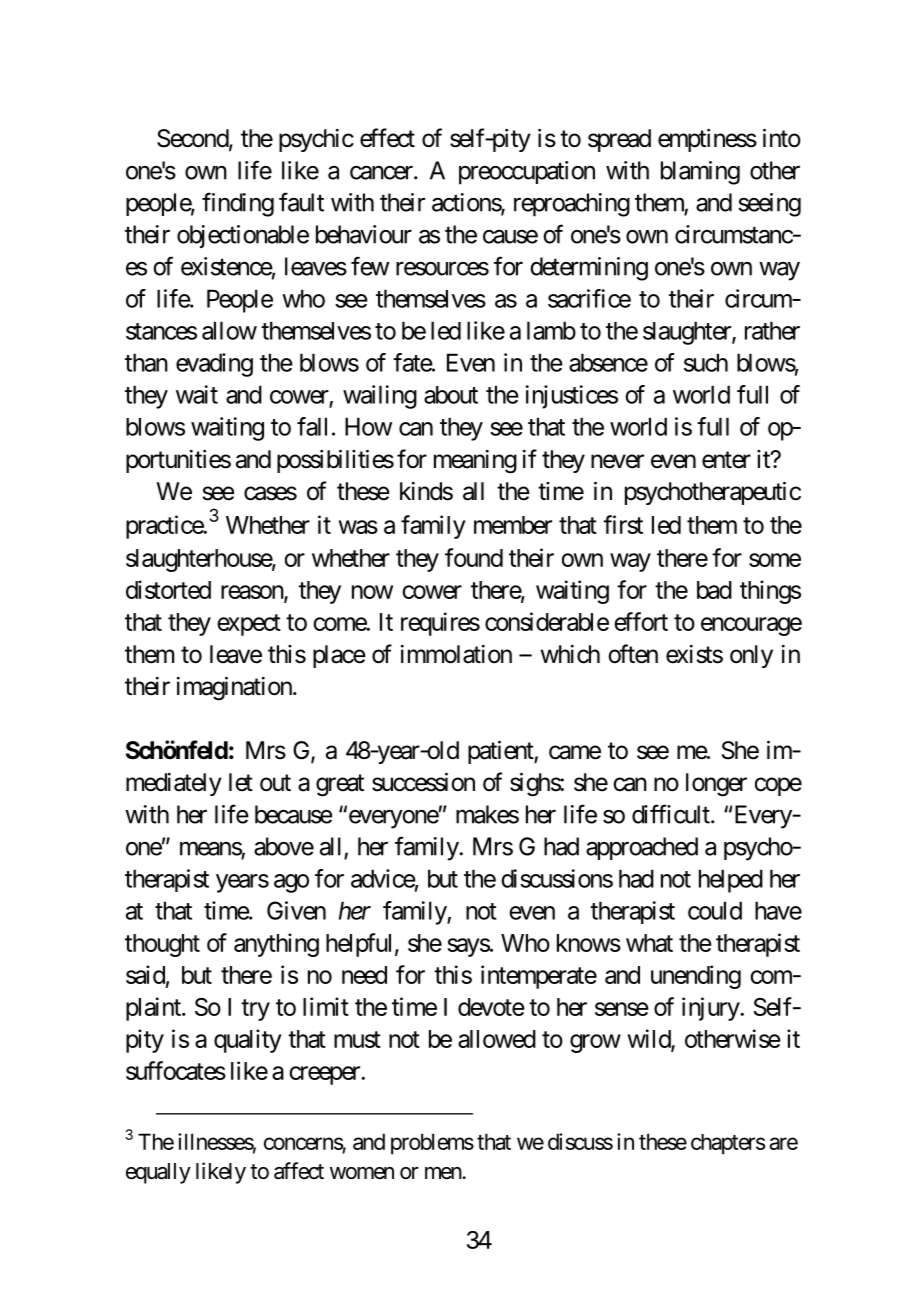 Image resolution: width=924 pixels, height=1313 pixels. I want to click on into, so click(782, 138).
